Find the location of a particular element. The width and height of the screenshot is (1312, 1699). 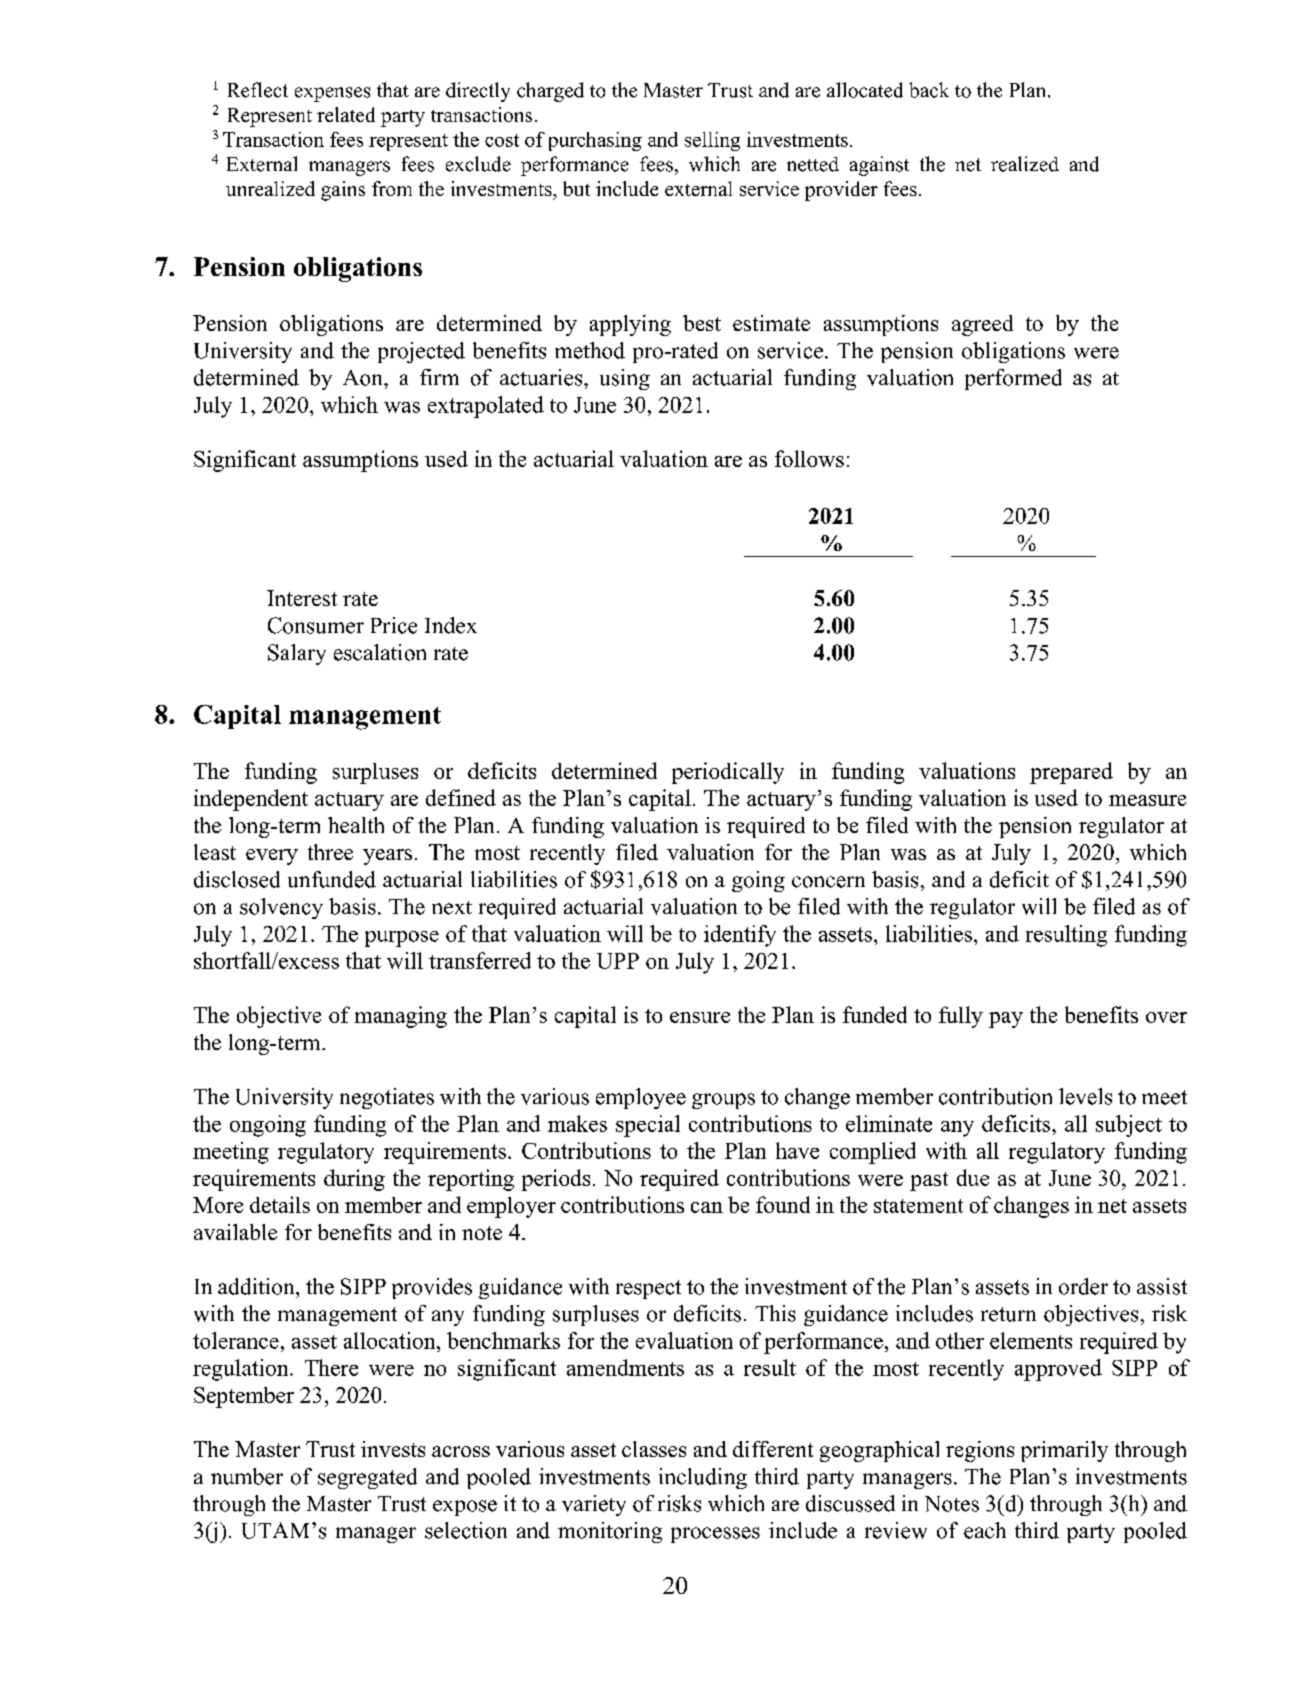

prepared is located at coordinates (1071, 773).
